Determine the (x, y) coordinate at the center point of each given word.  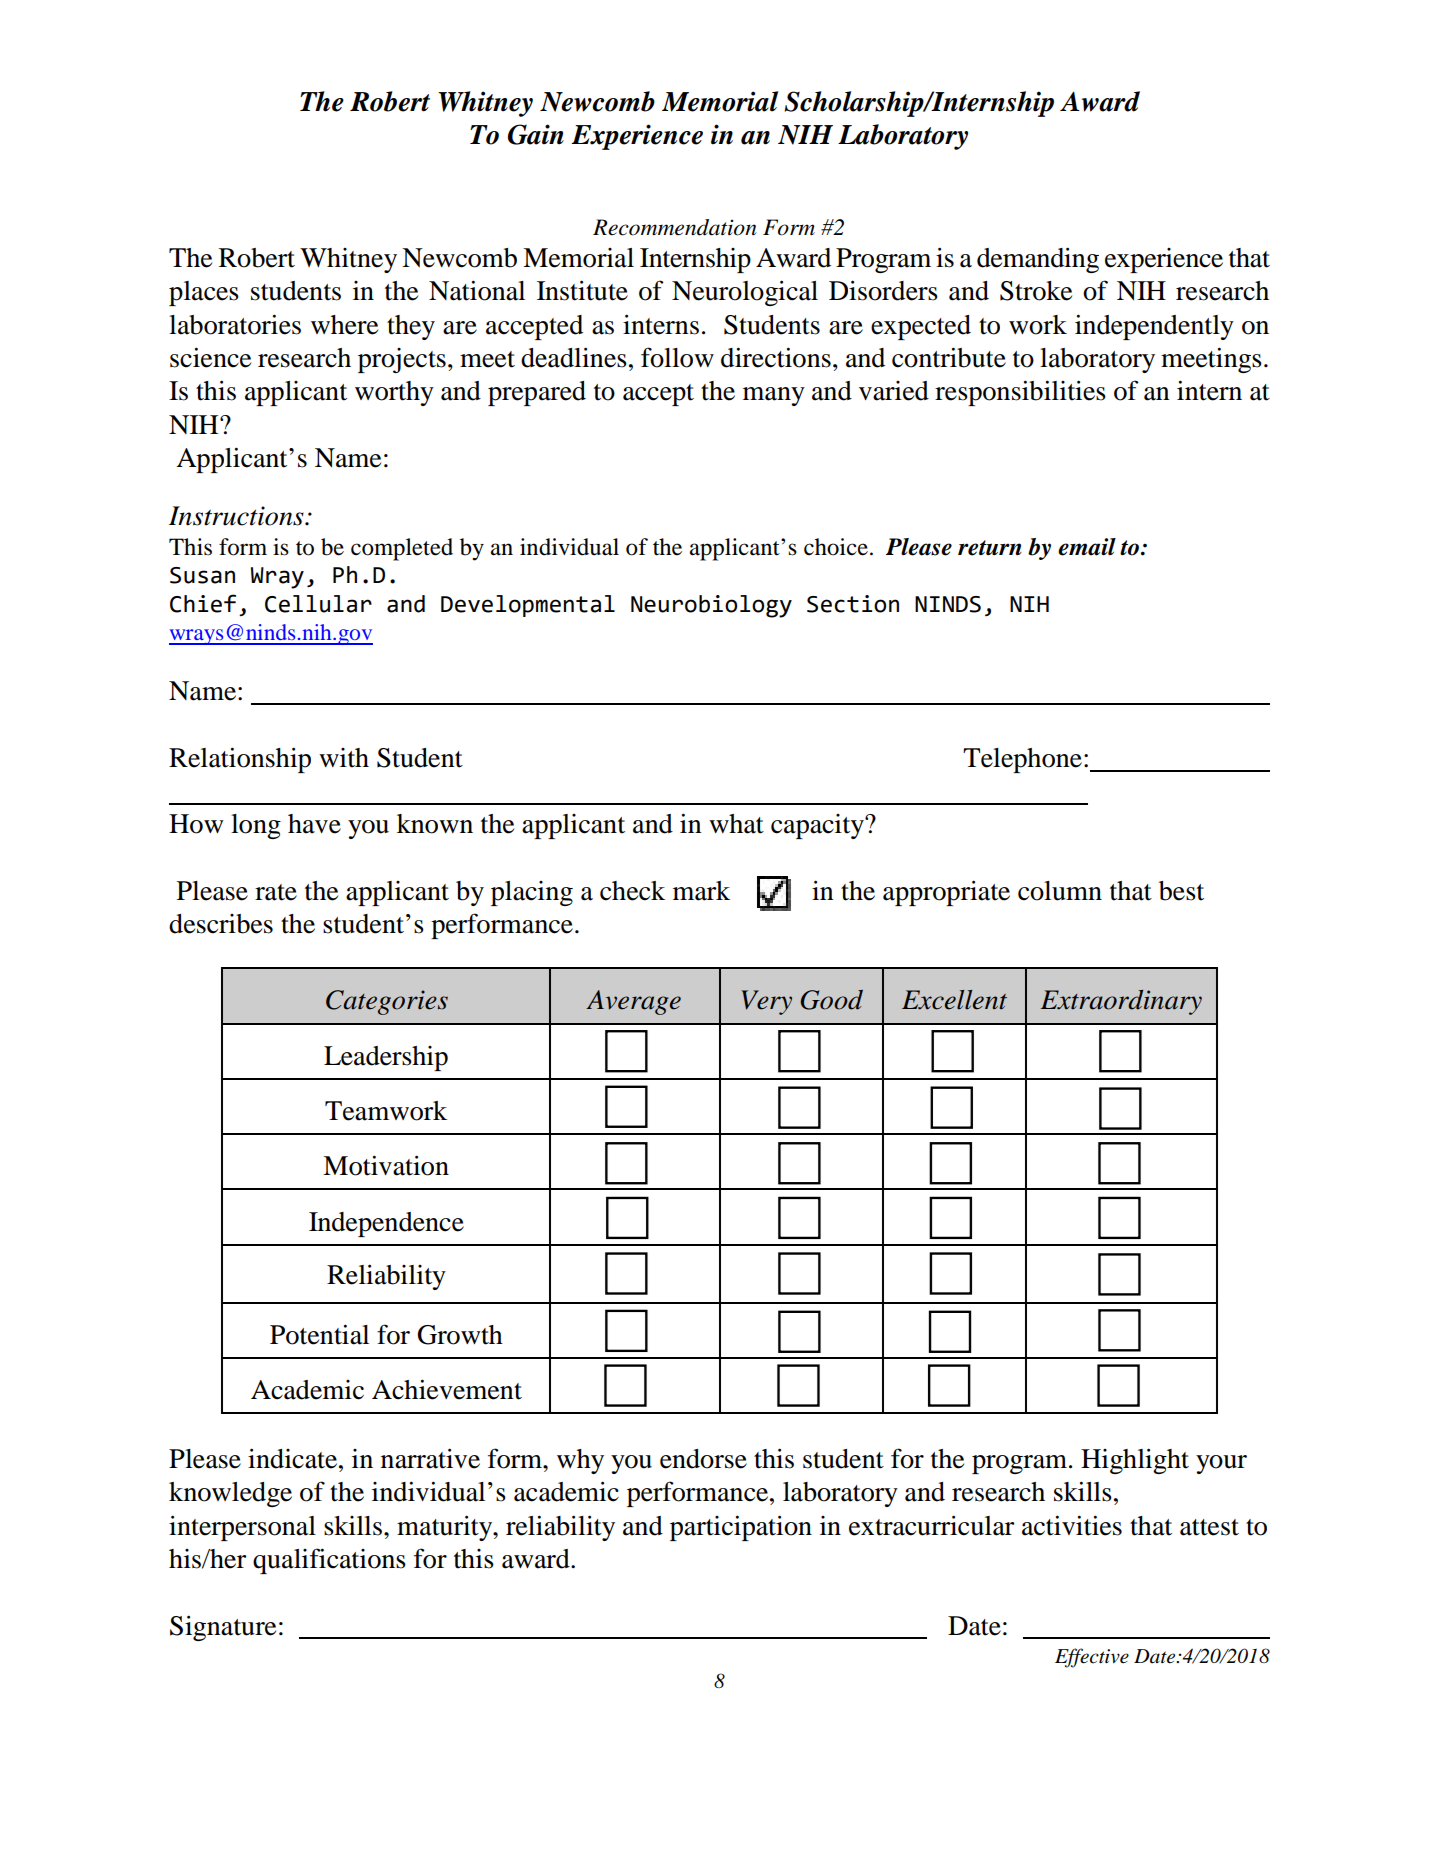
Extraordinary (1121, 1002)
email (1087, 547)
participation (741, 1528)
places (204, 293)
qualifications (329, 1561)
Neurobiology (711, 606)
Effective (1092, 1658)
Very (766, 1002)
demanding (1038, 260)
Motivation (386, 1165)
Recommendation (675, 227)
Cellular (318, 604)
